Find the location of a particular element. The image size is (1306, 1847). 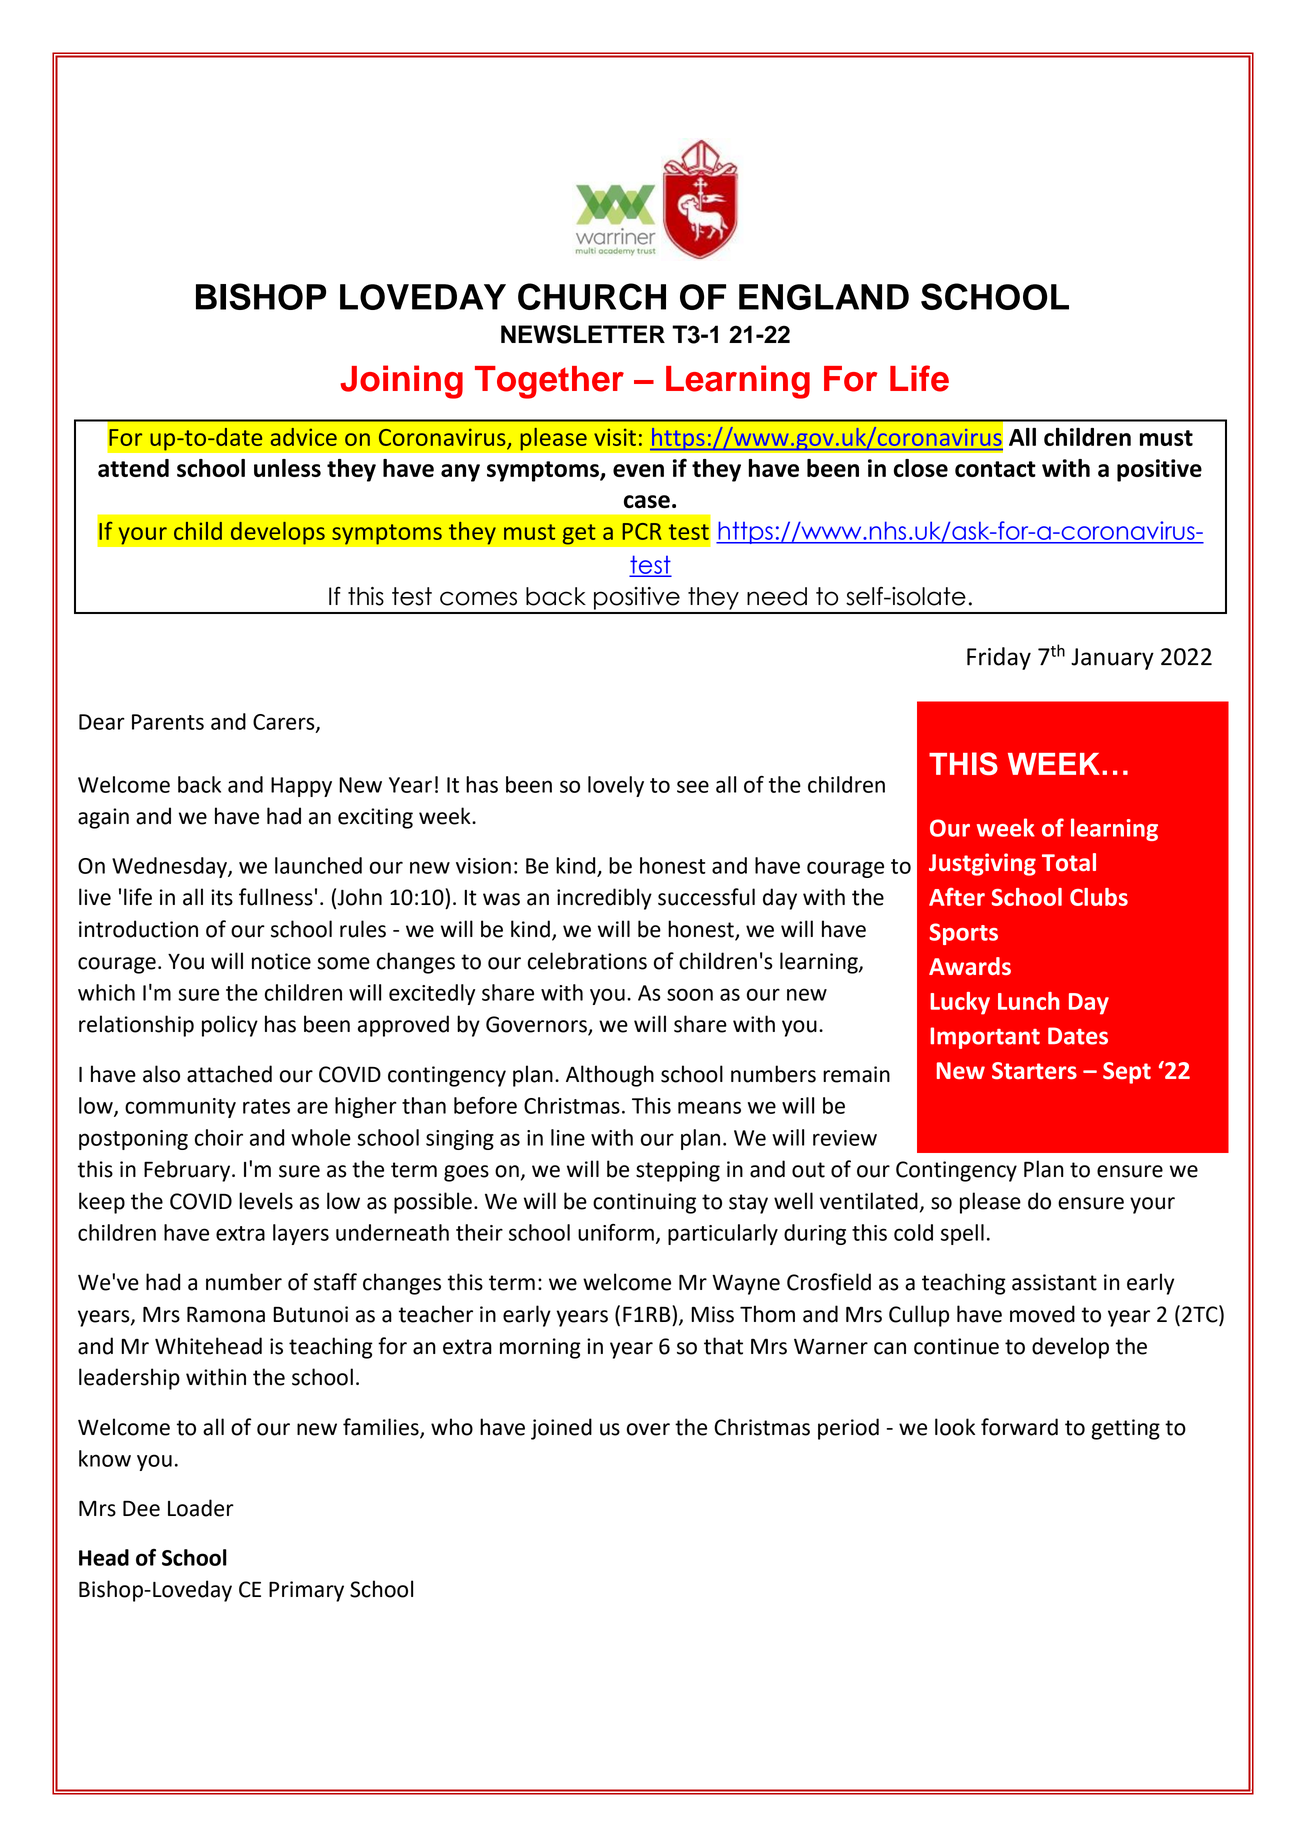

forward is located at coordinates (1019, 1427).
